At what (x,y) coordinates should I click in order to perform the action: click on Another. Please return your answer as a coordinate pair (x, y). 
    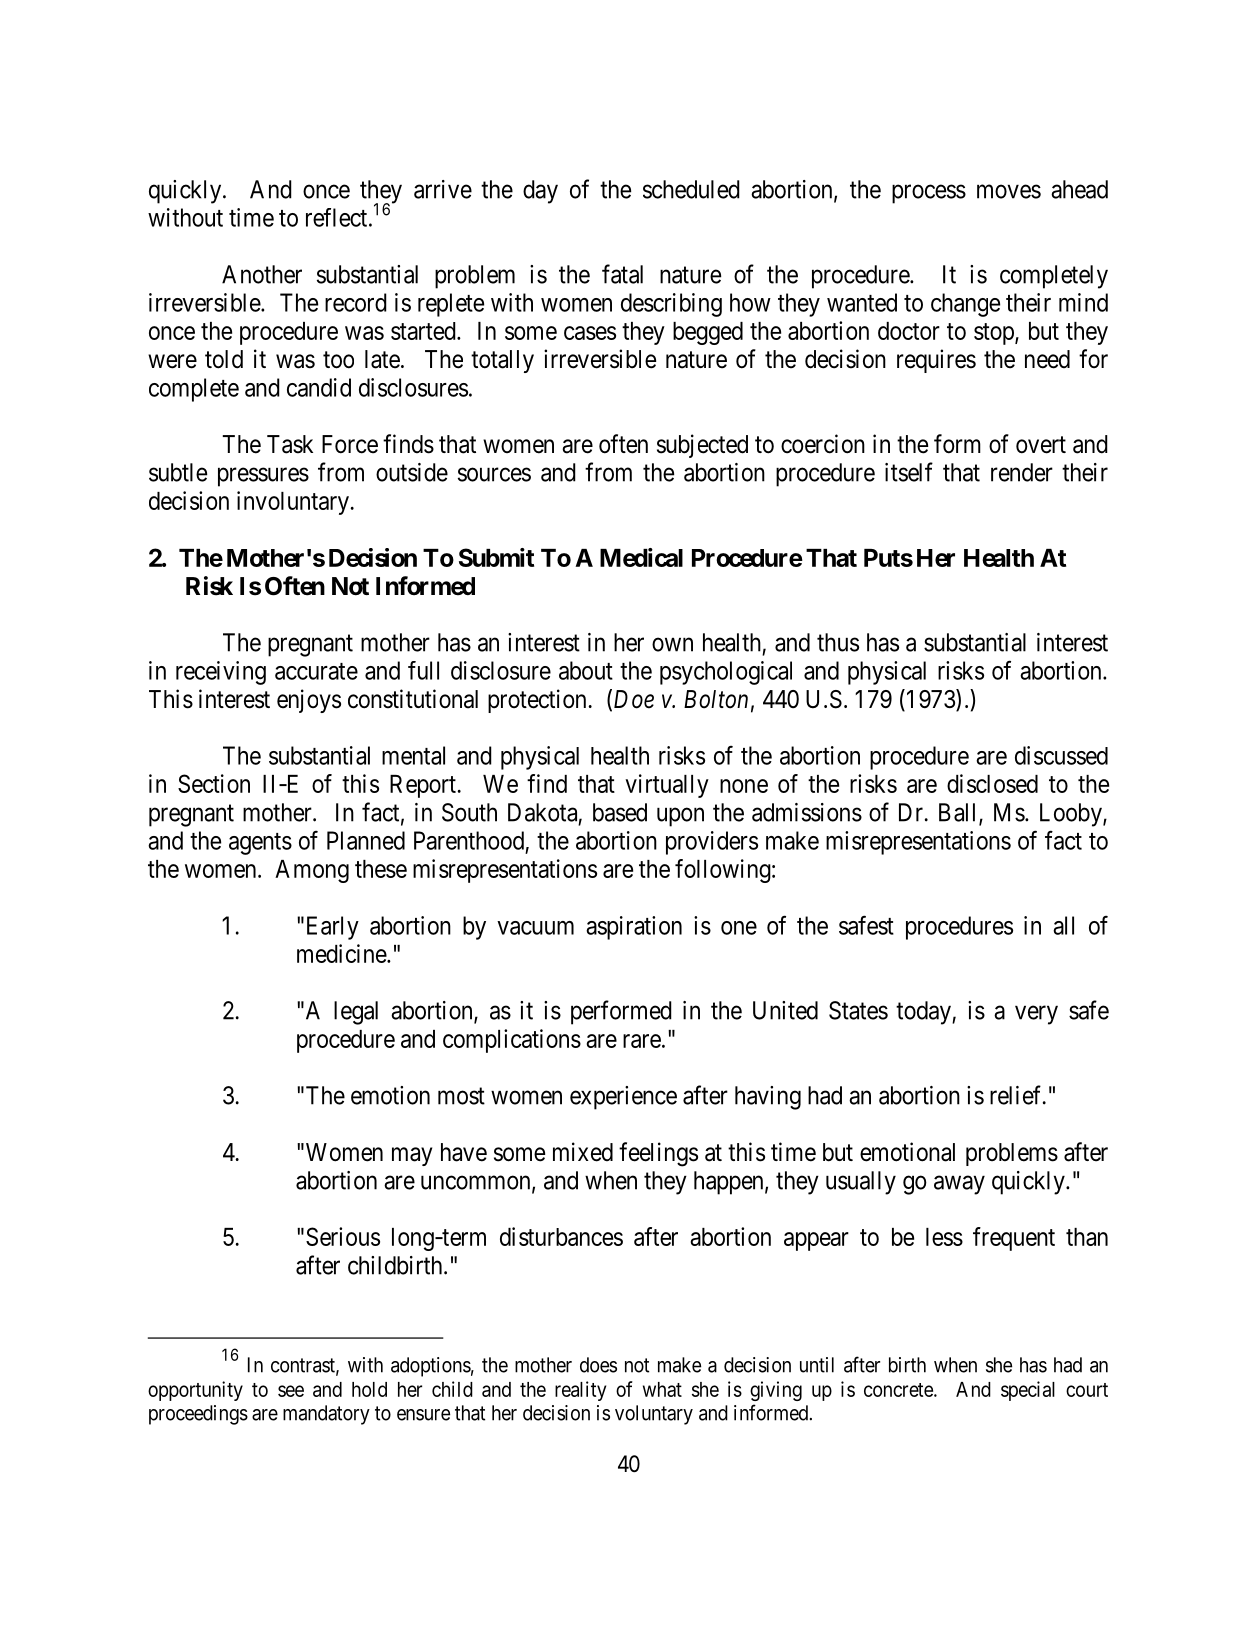
    Looking at the image, I should click on (262, 274).
